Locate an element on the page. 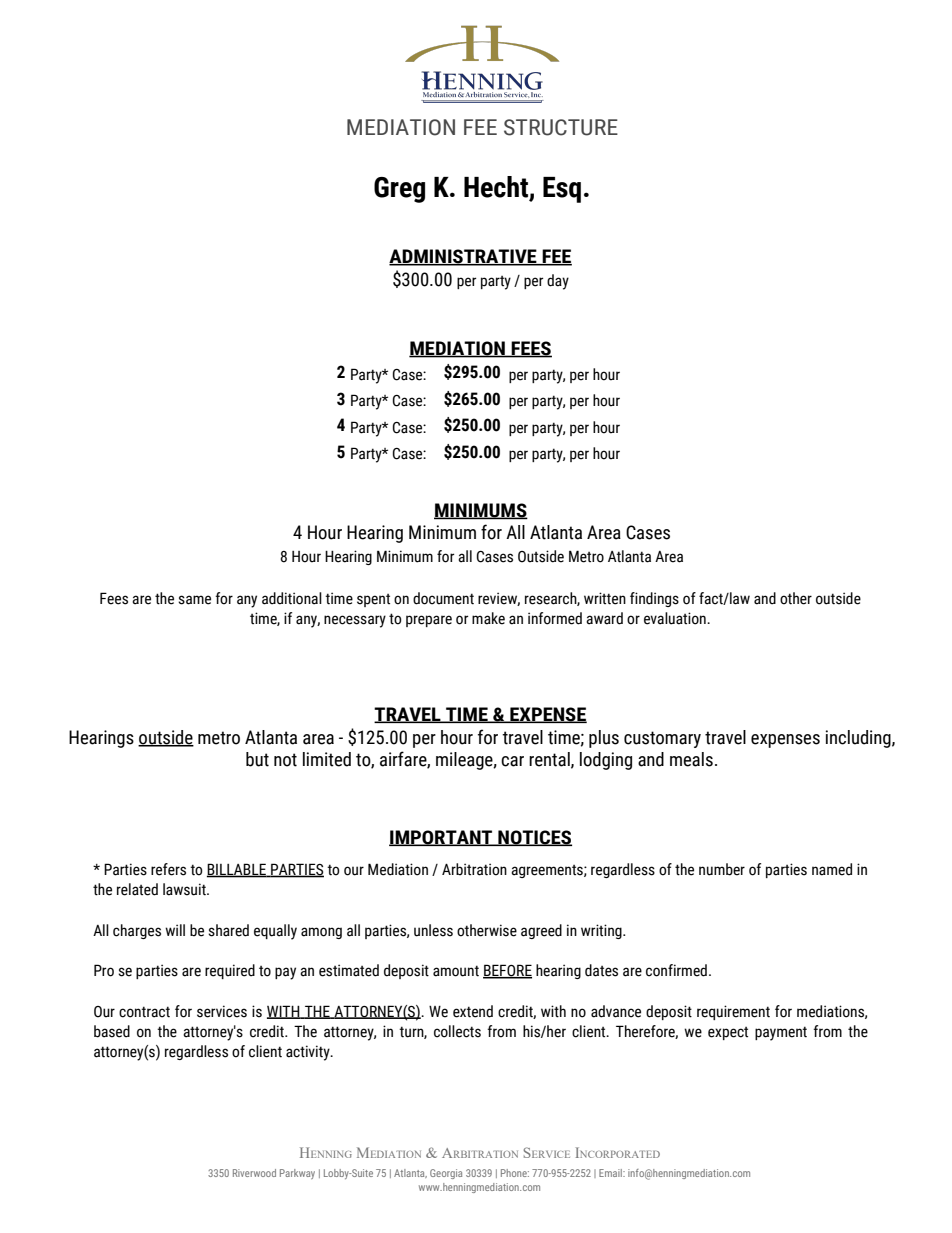 Image resolution: width=952 pixels, height=1233 pixels. STRUCTURE is located at coordinates (561, 127).
